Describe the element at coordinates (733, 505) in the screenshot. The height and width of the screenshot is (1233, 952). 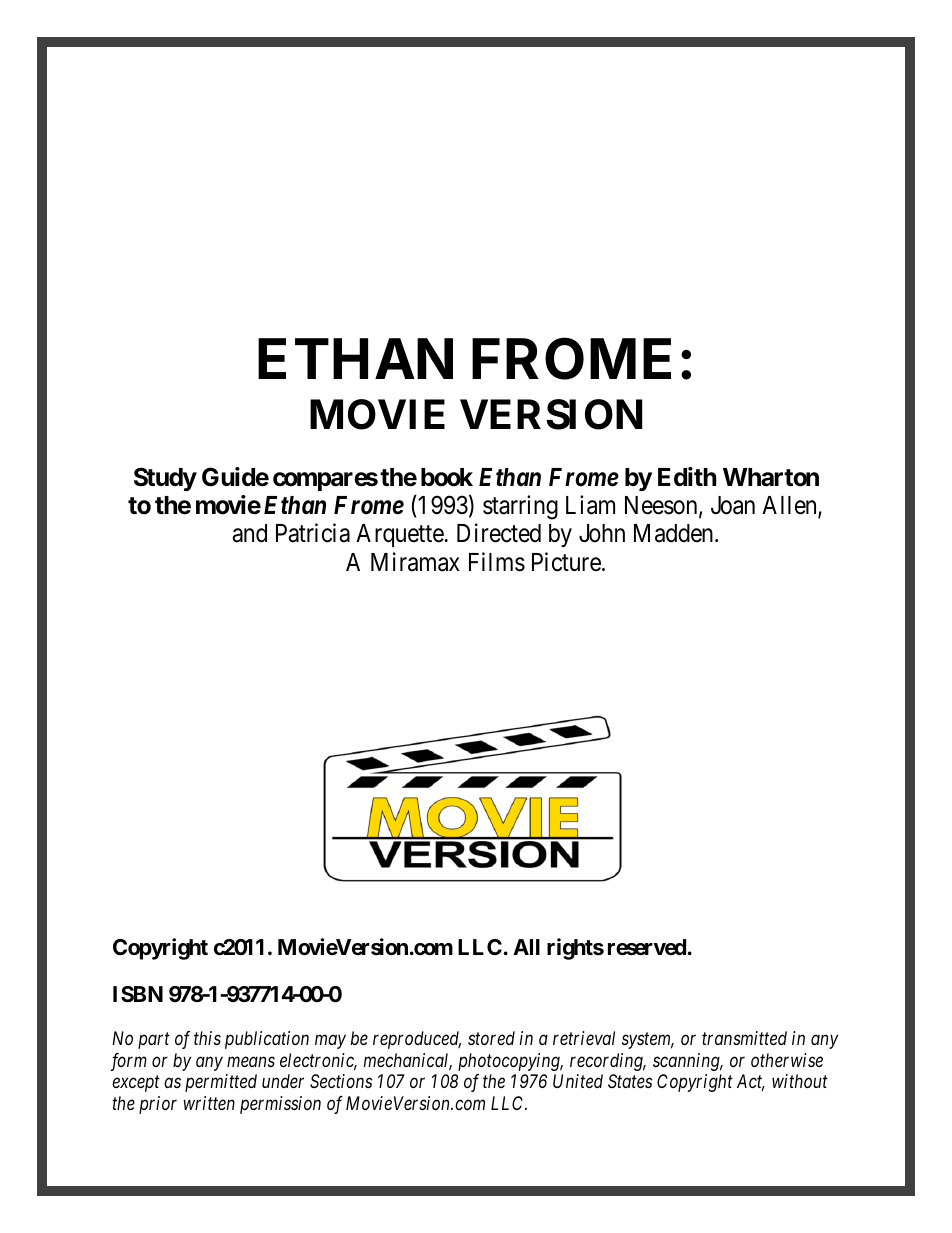
I see `Joan` at that location.
